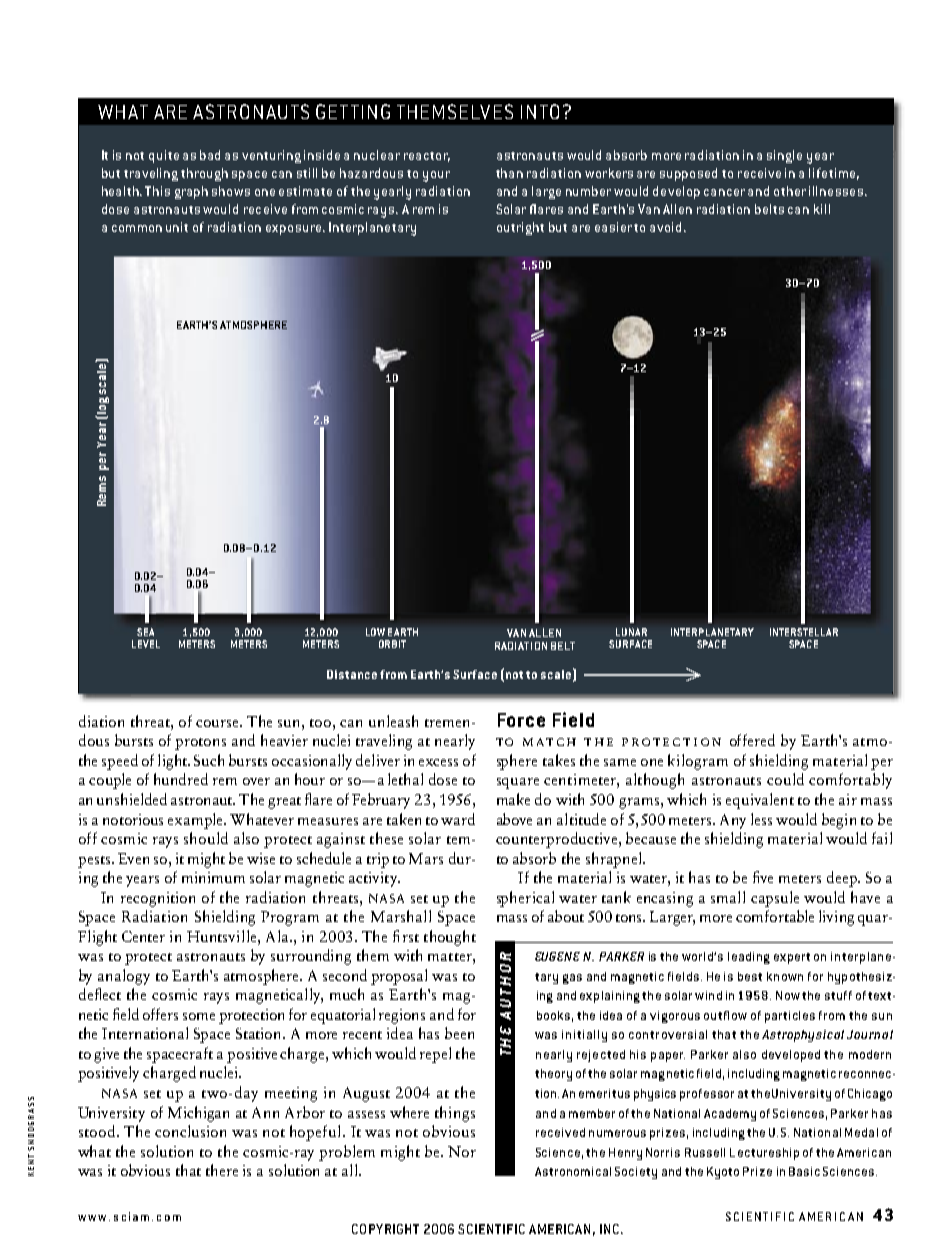  What do you see at coordinates (199, 1016) in the page?
I see `some` at bounding box center [199, 1016].
